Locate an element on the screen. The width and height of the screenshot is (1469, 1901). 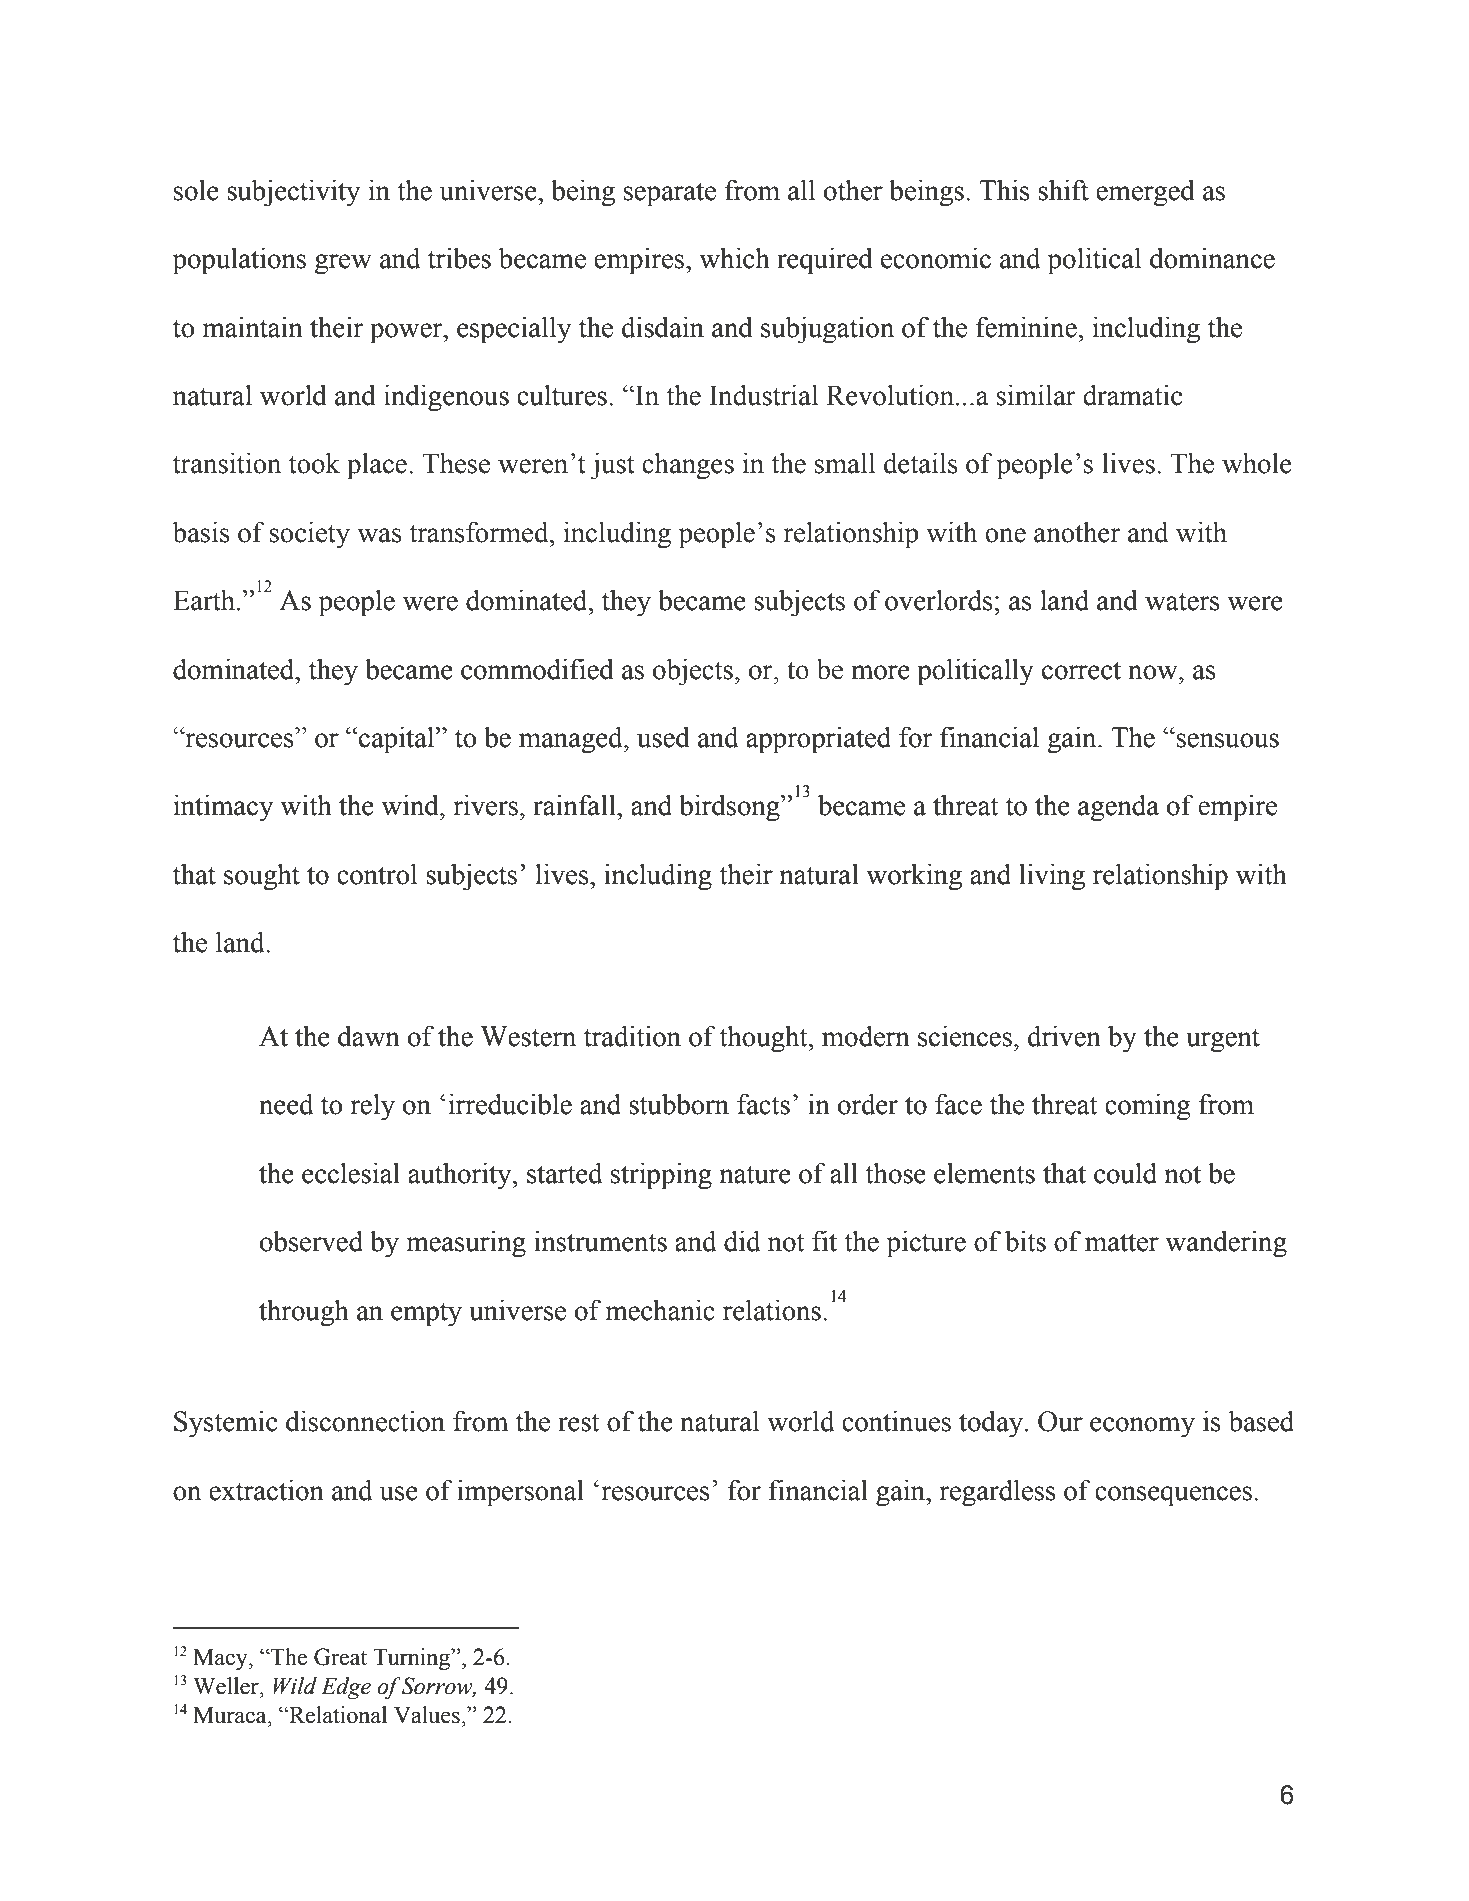
objects is located at coordinates (693, 672).
